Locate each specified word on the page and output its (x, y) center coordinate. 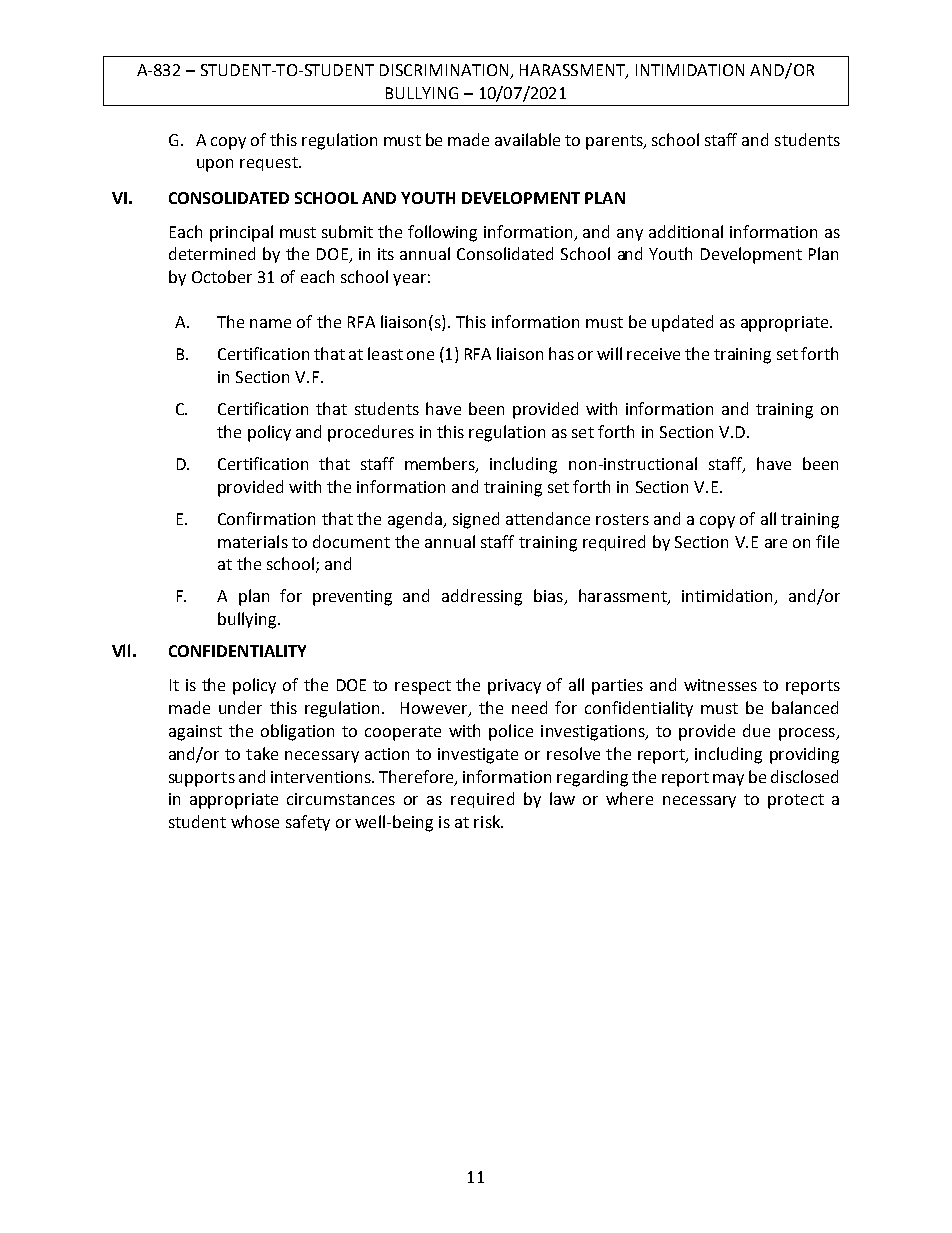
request (270, 164)
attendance (548, 518)
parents (615, 142)
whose (255, 821)
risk (488, 821)
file (827, 541)
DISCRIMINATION (446, 71)
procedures (371, 433)
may (728, 780)
